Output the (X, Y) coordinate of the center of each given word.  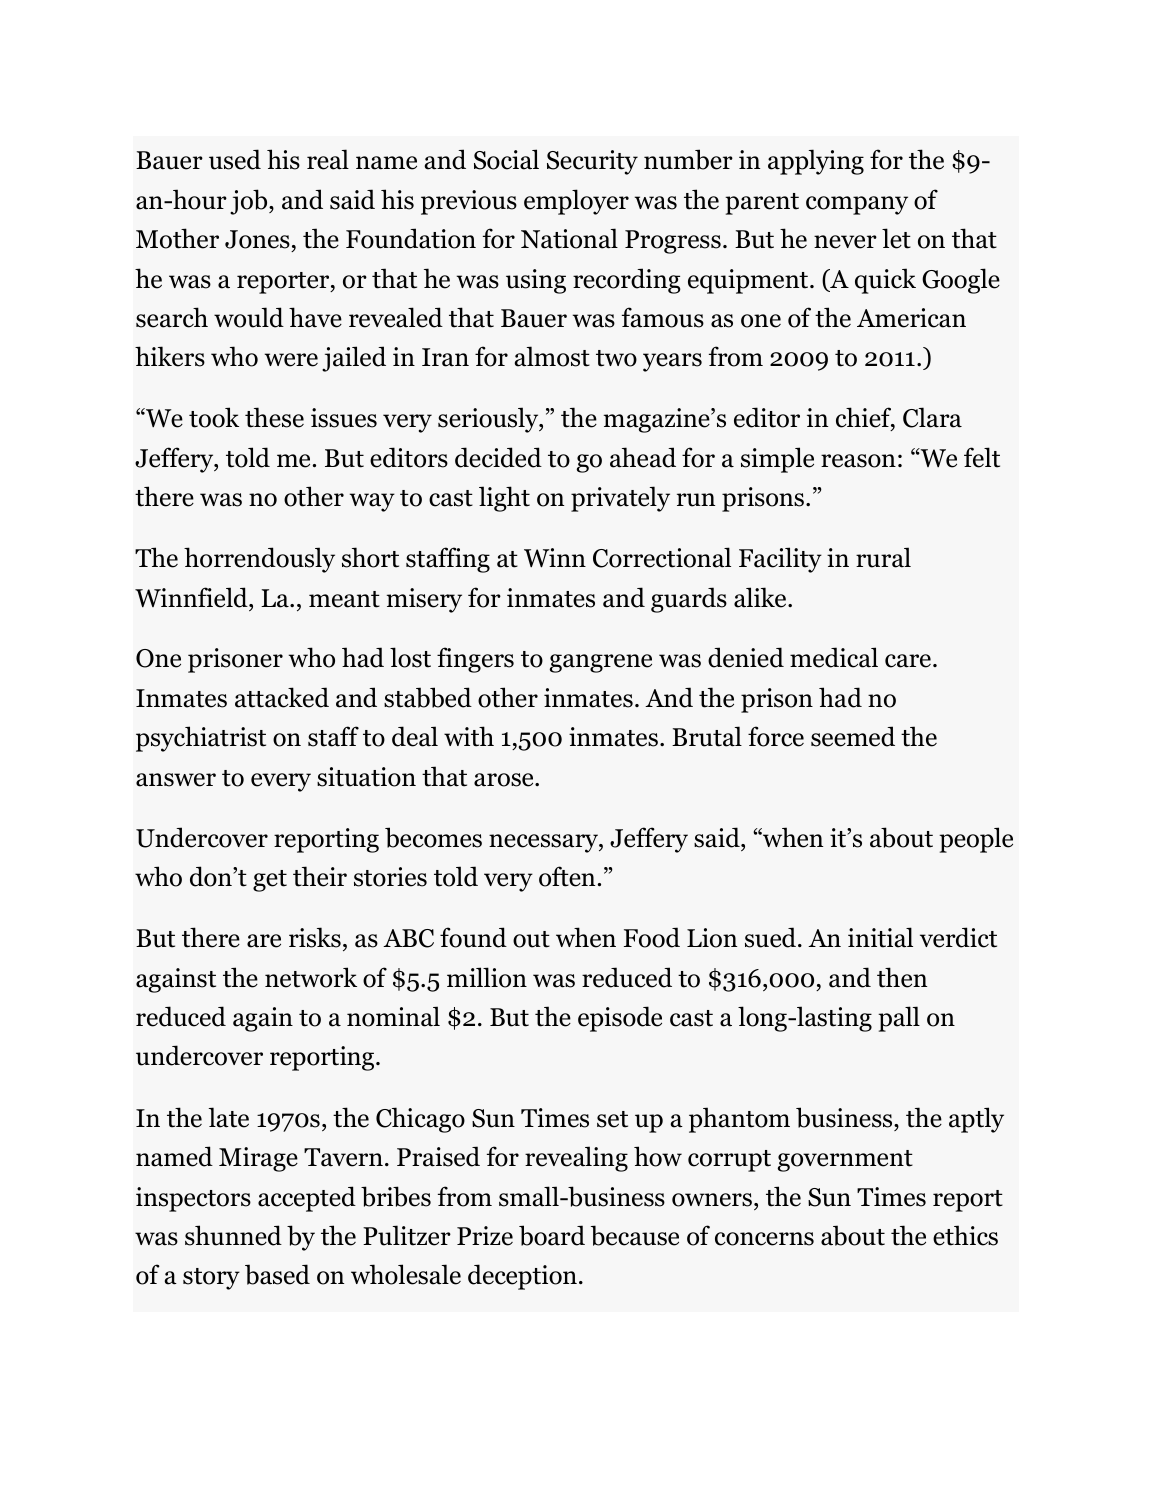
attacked (282, 697)
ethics (965, 1235)
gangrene (600, 663)
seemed (853, 736)
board (552, 1235)
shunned (233, 1235)
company (857, 205)
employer (576, 202)
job (250, 202)
